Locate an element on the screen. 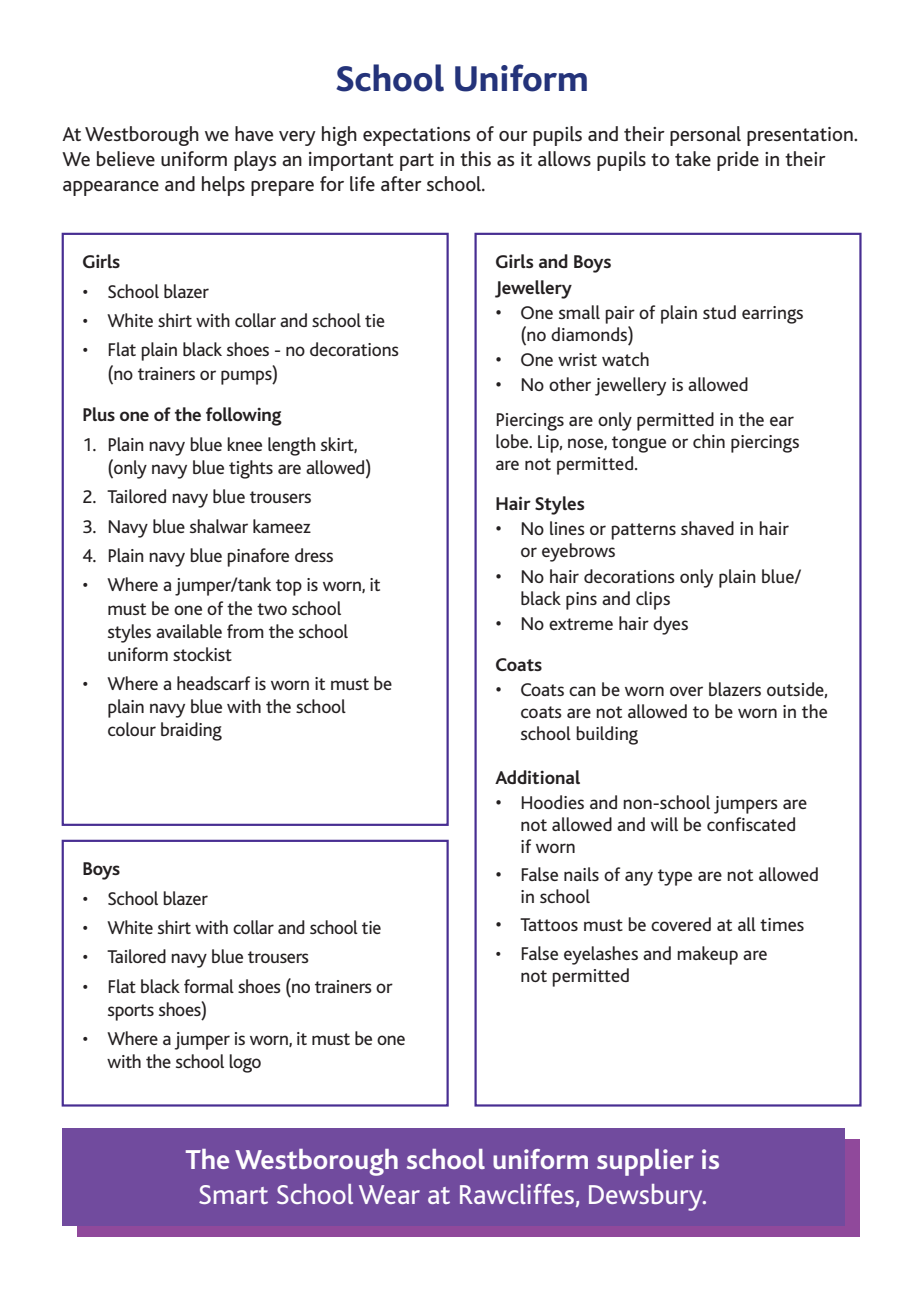 The height and width of the screenshot is (1311, 924). chin is located at coordinates (709, 441).
